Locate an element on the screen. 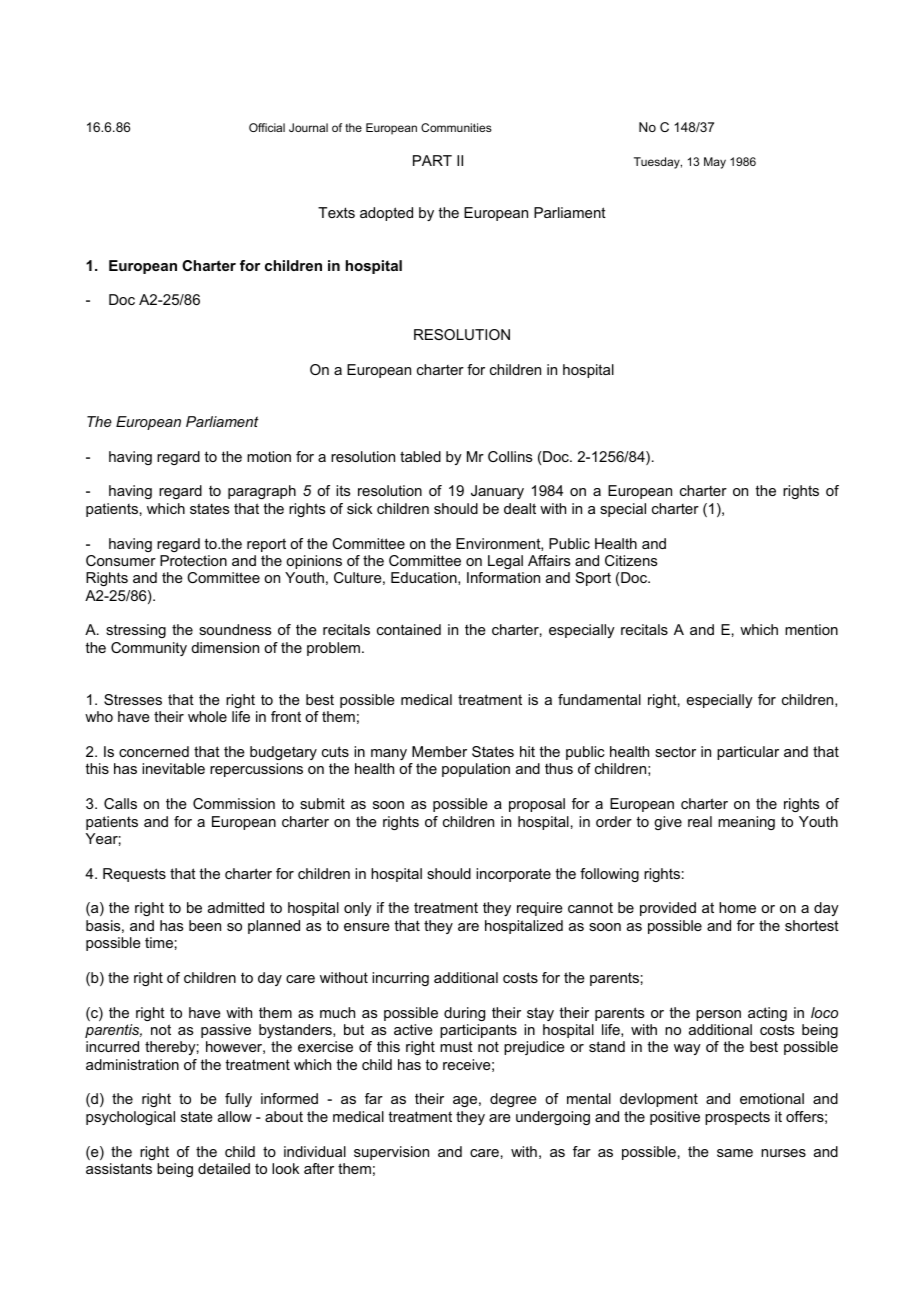 This screenshot has height=1308, width=924. meaning is located at coordinates (746, 823).
